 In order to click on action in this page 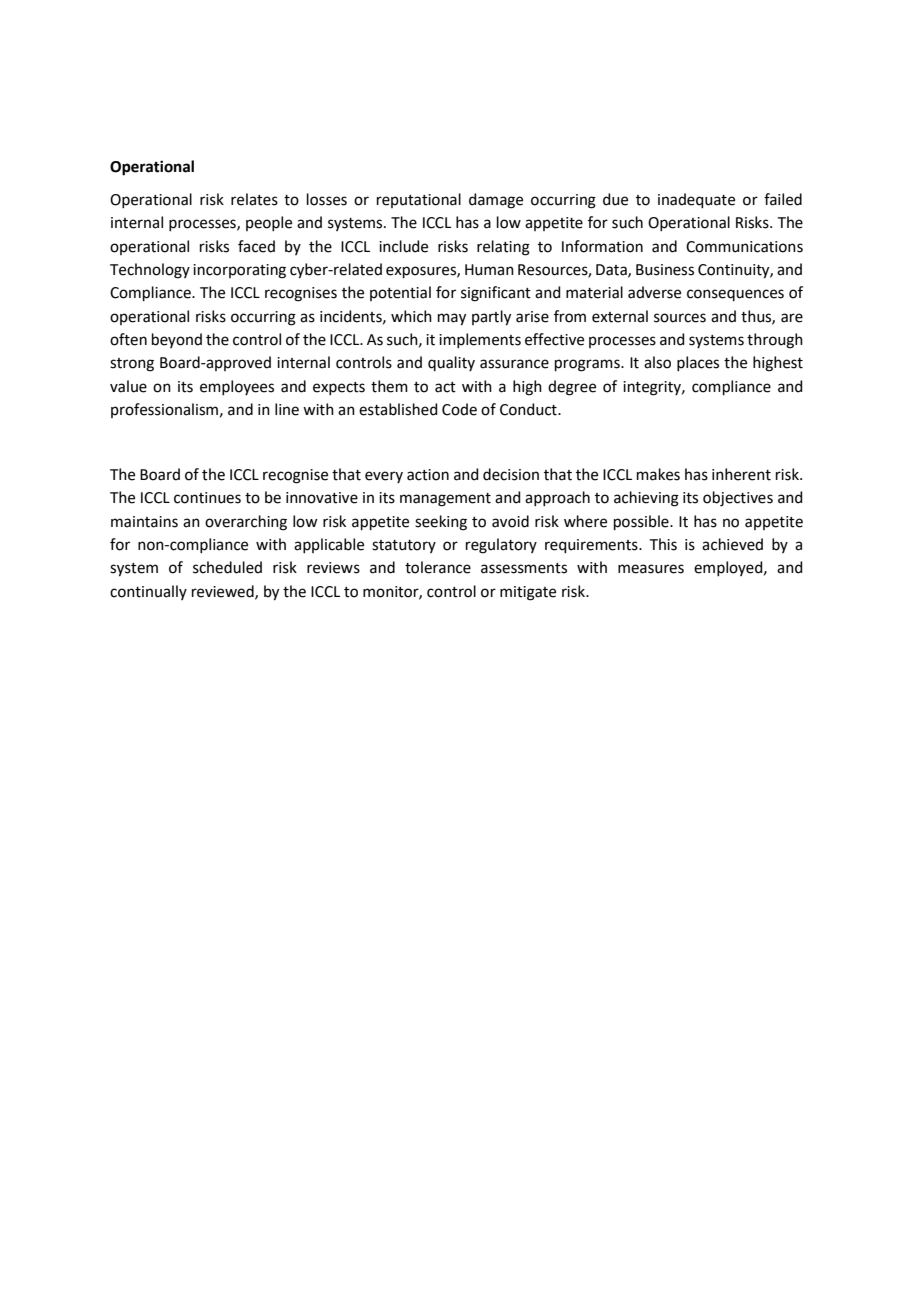, I will do `click(428, 475)`.
